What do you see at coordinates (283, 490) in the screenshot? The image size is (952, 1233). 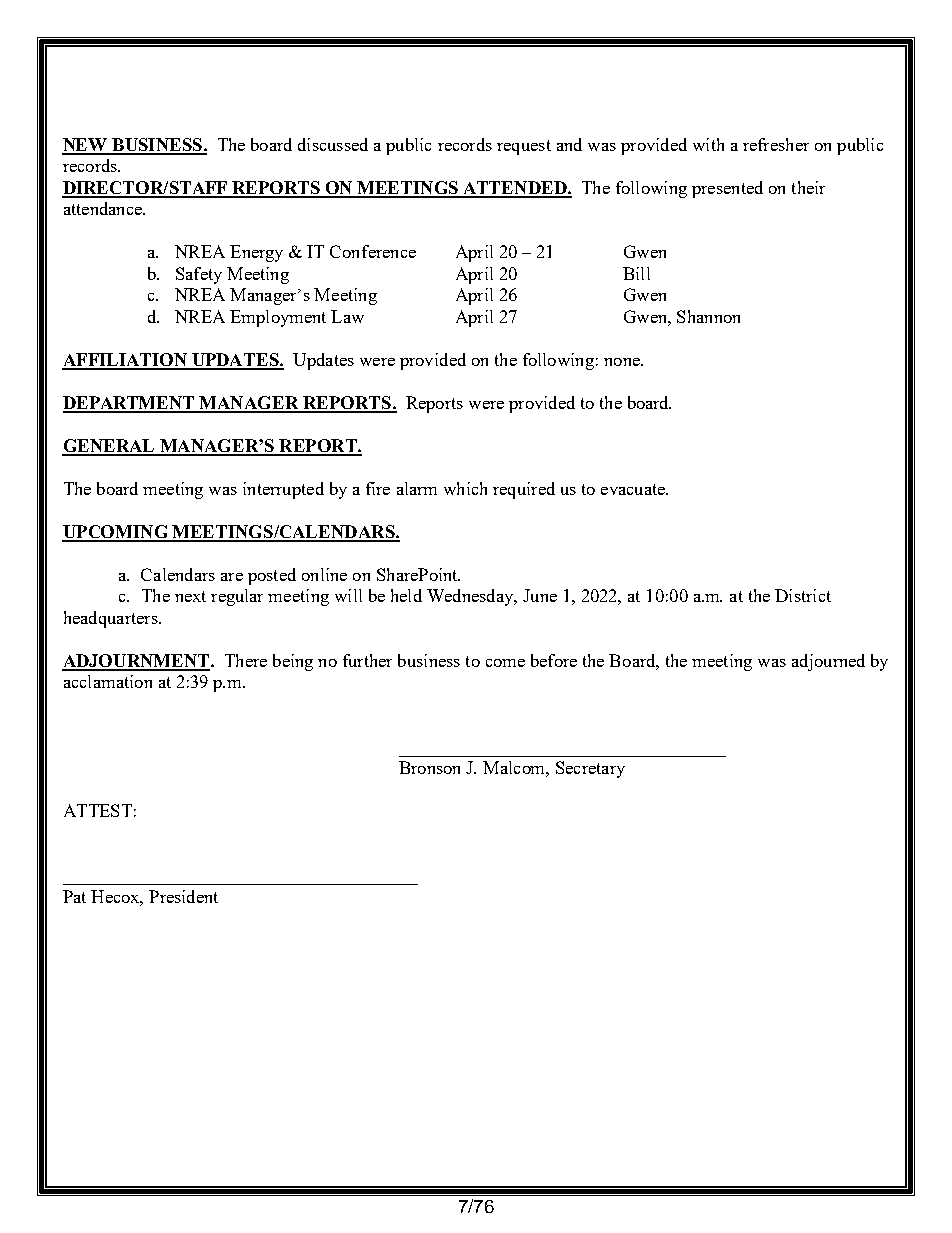 I see `interrupted` at bounding box center [283, 490].
